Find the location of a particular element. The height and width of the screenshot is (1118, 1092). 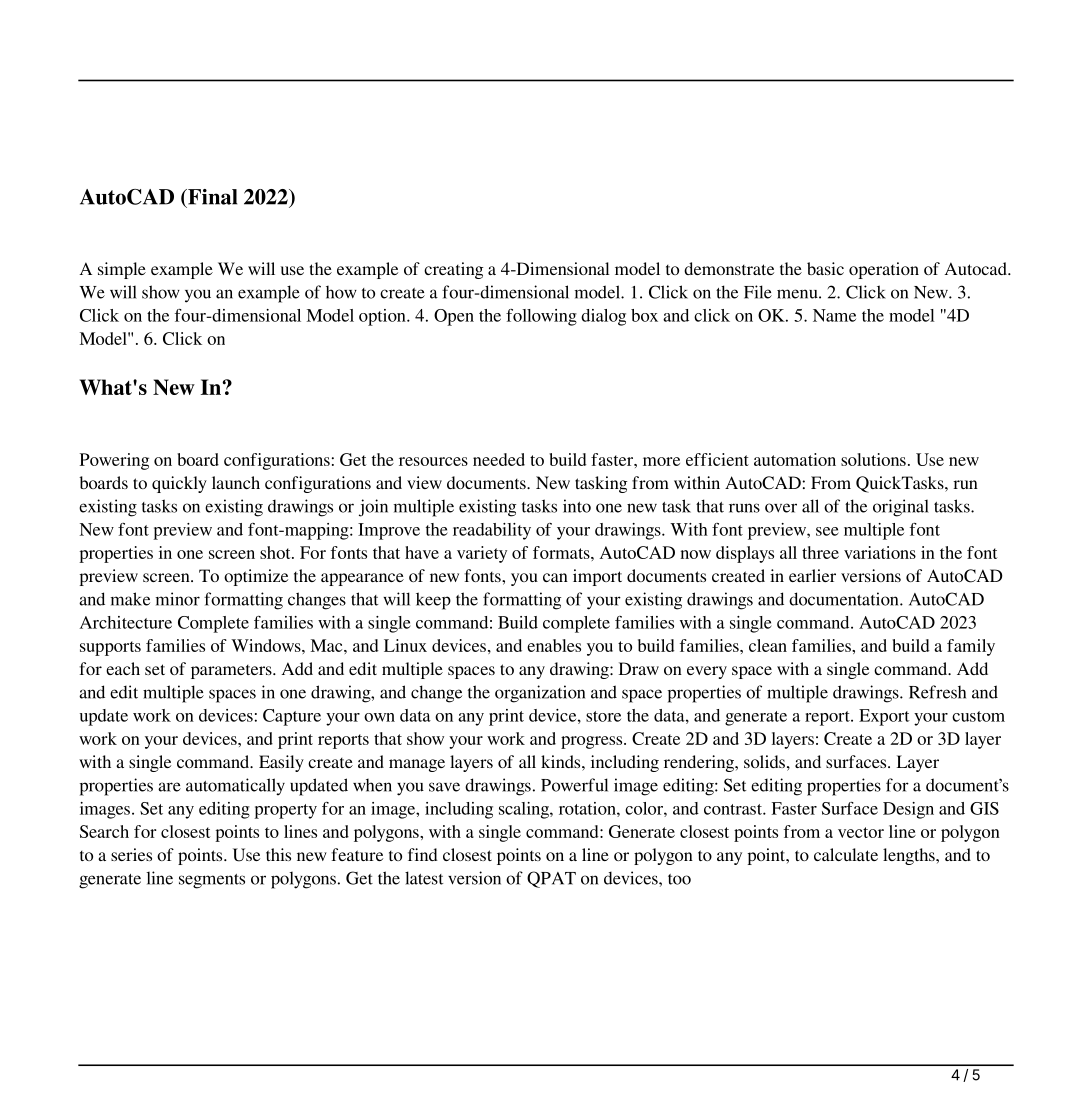

needed is located at coordinates (499, 459).
